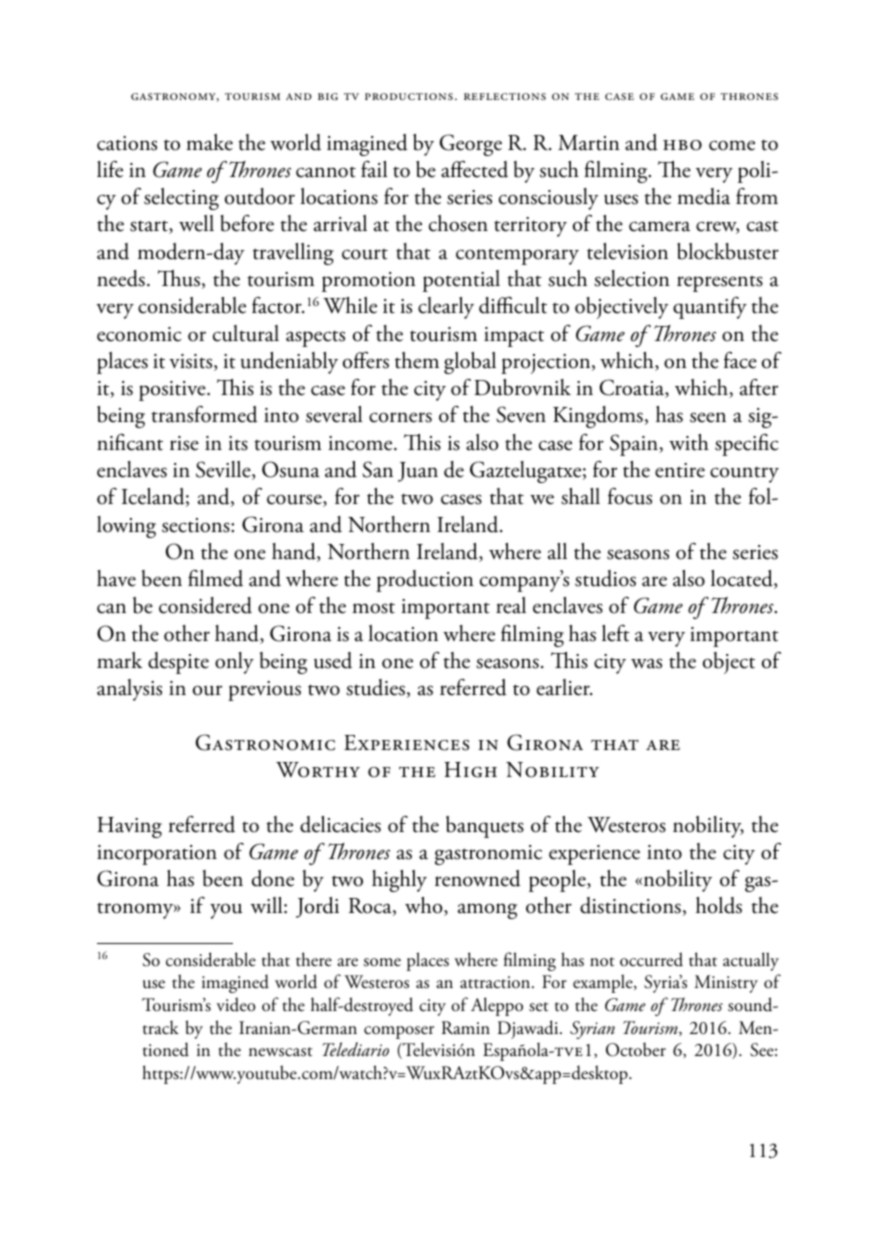  I want to click on them, so click(417, 360).
